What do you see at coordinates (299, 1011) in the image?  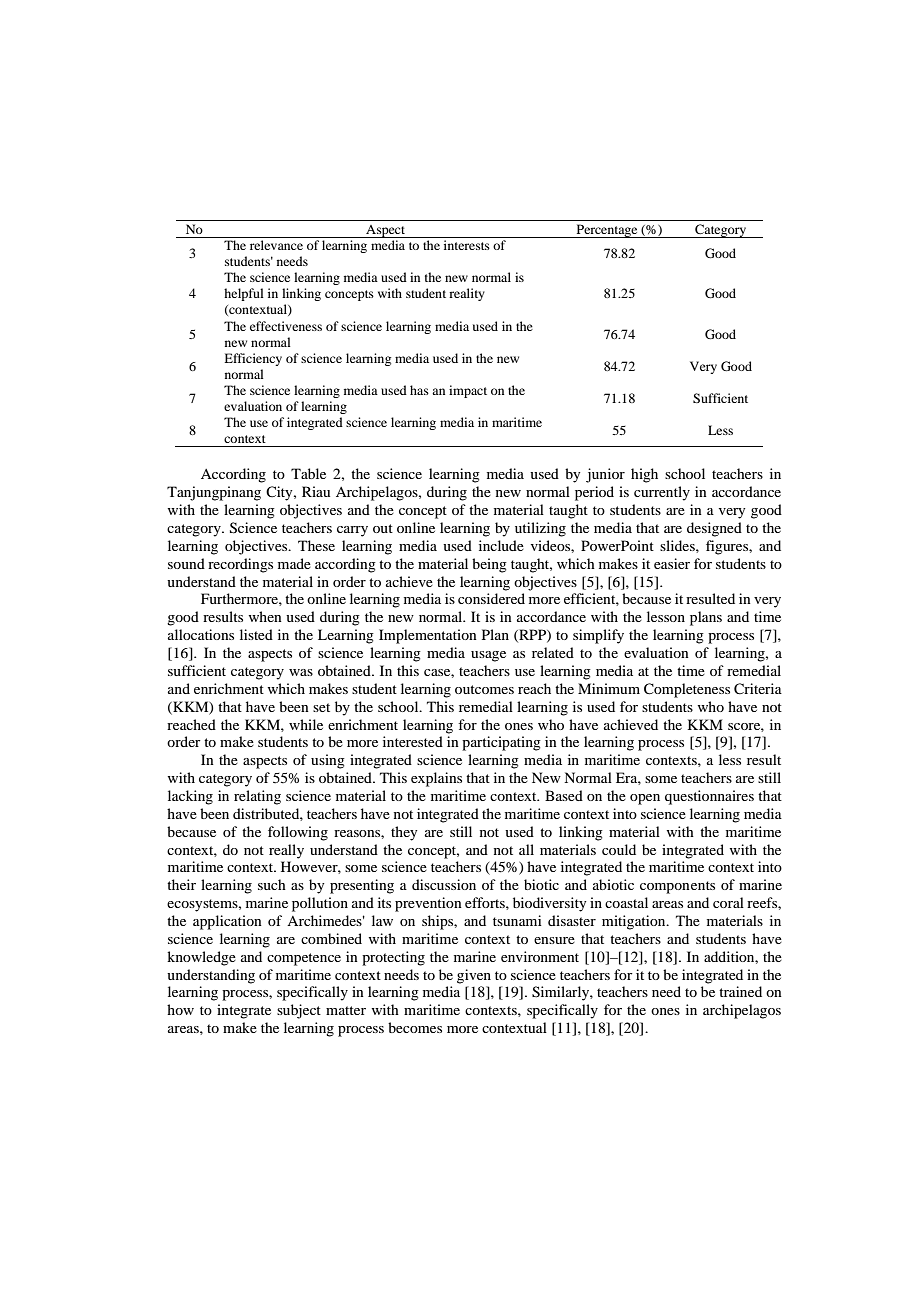 I see `subject` at bounding box center [299, 1011].
